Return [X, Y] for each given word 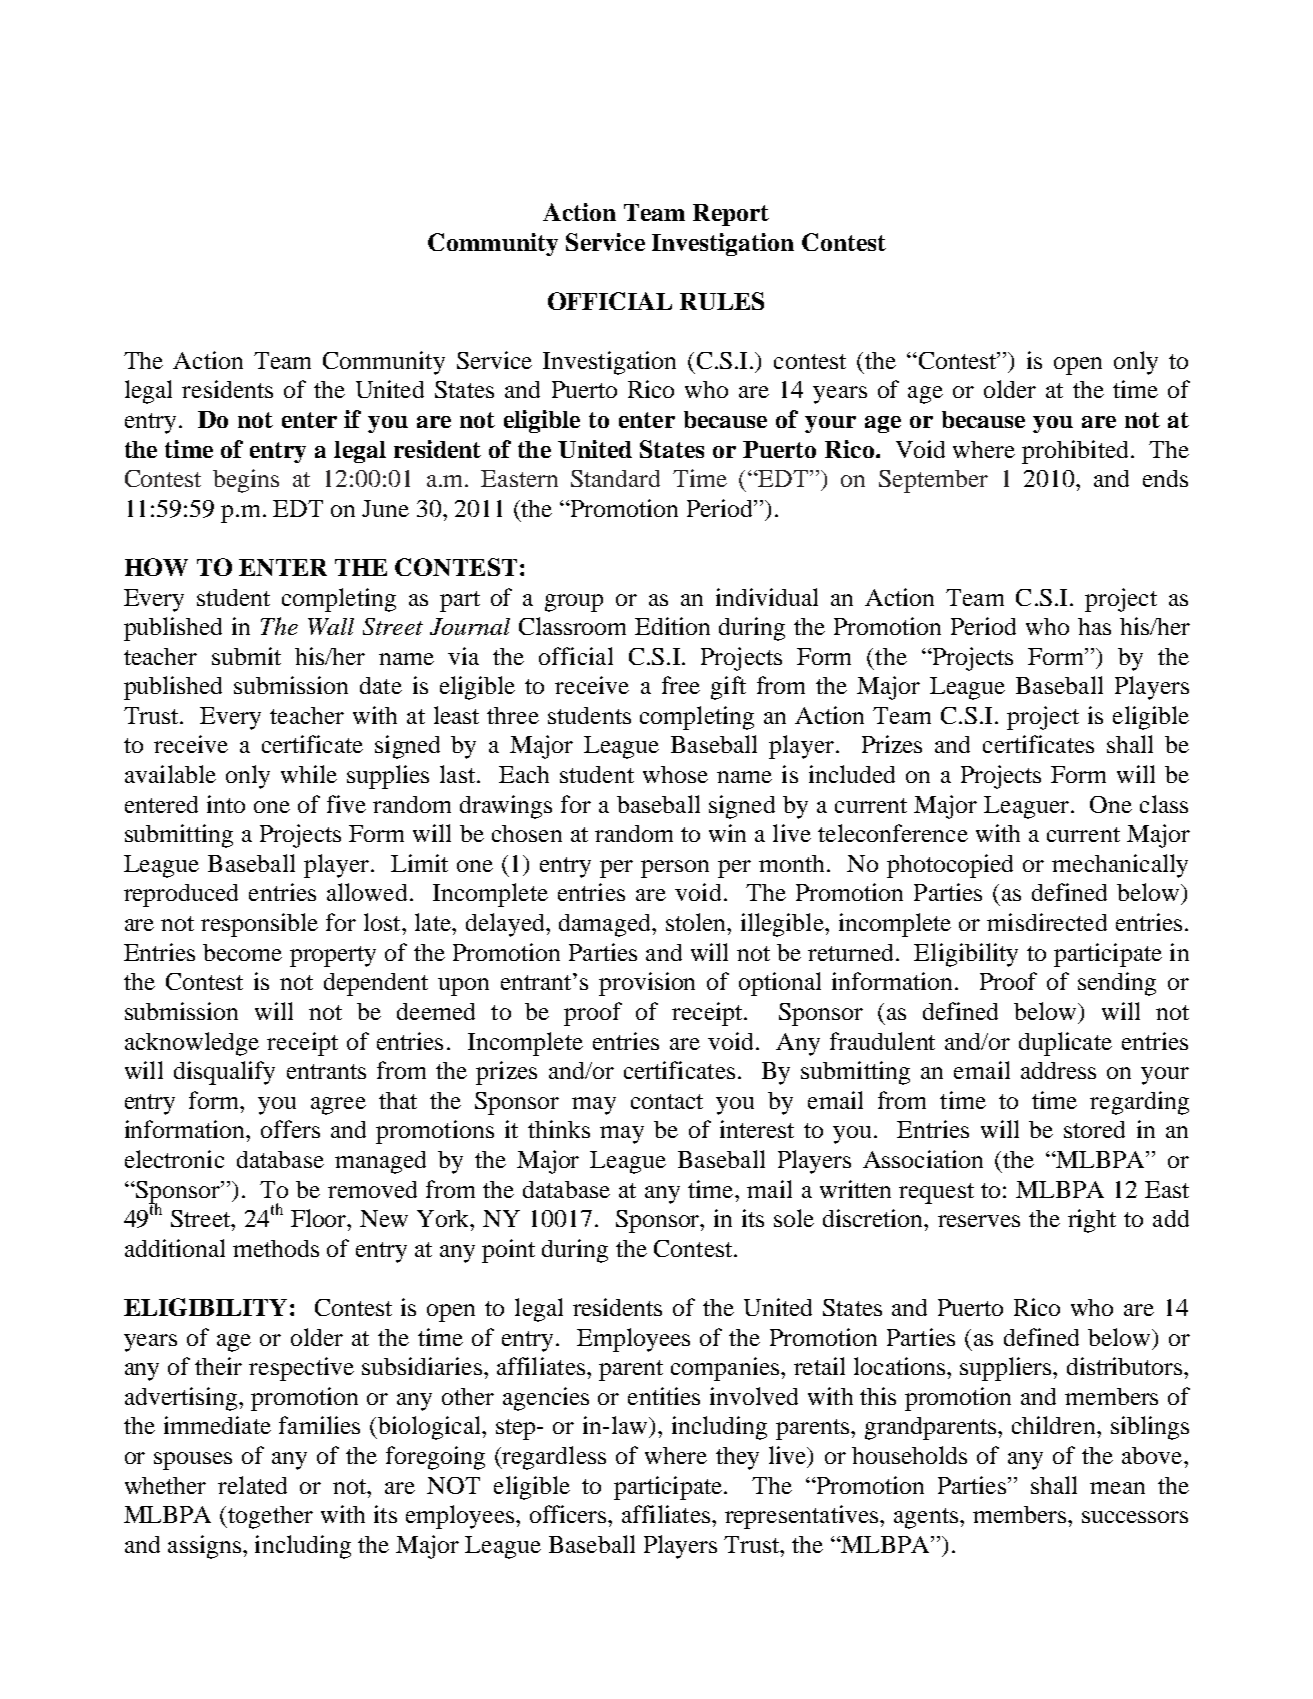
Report [731, 215]
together [269, 1517]
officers [569, 1514]
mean [1117, 1488]
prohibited [1075, 452]
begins [246, 481]
